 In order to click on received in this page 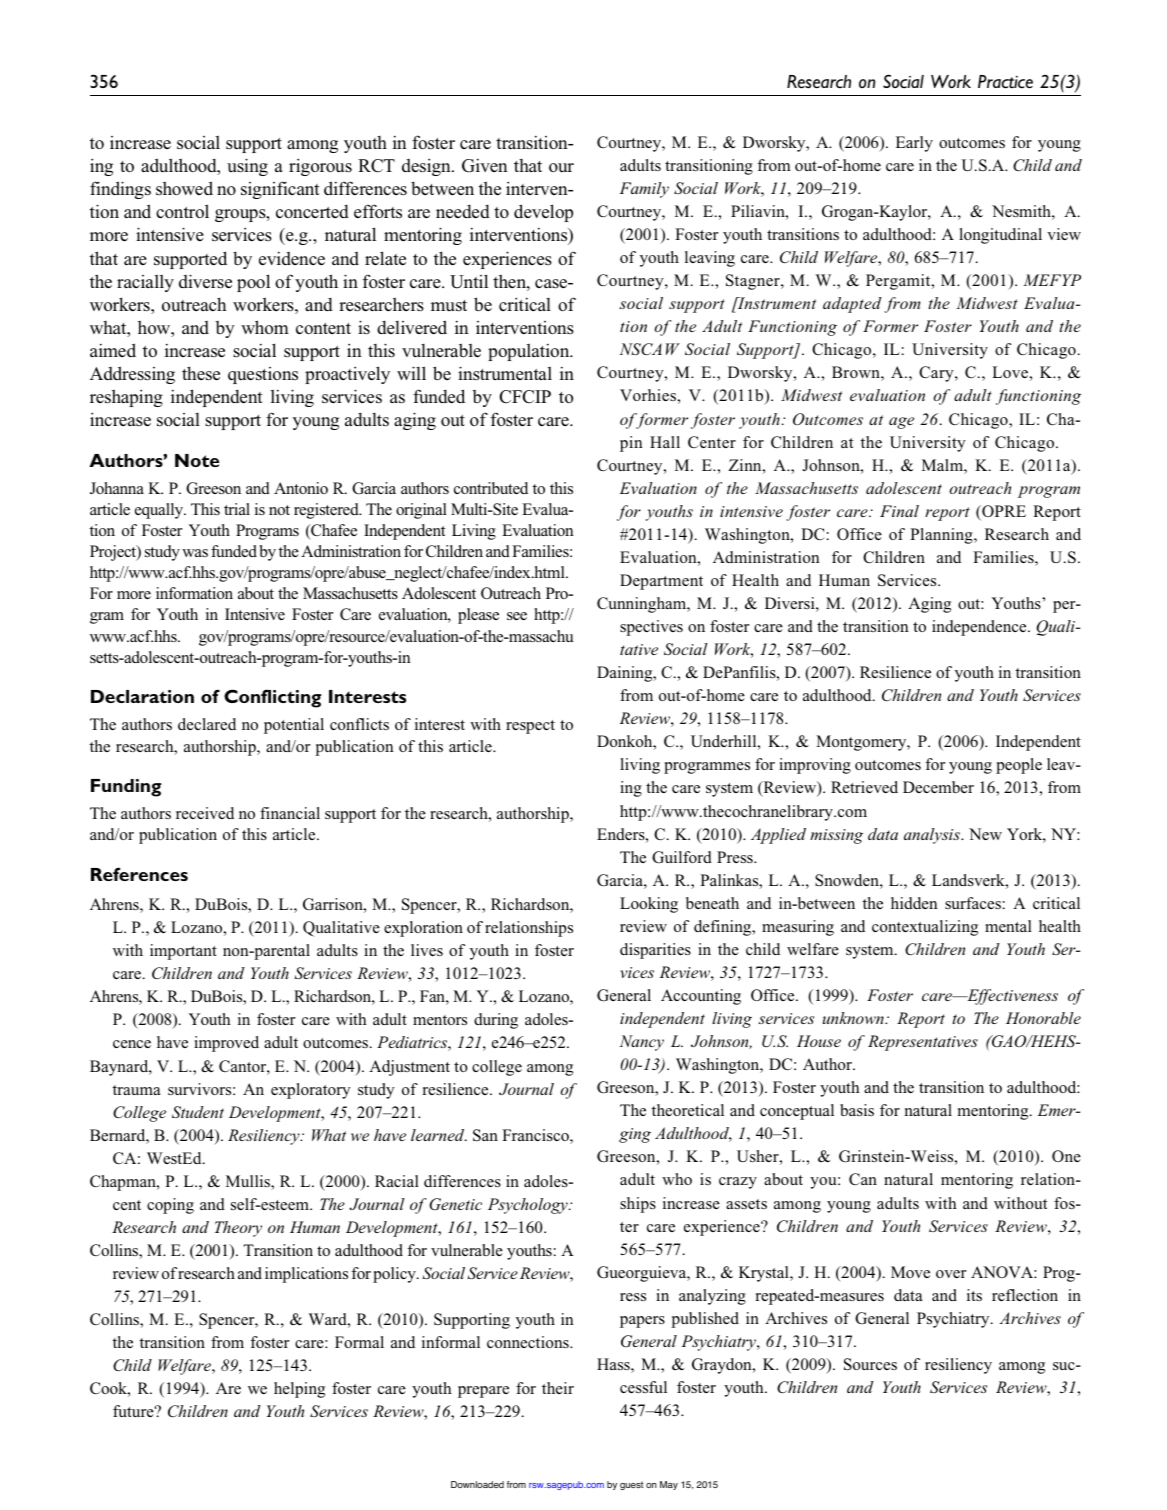, I will do `click(205, 813)`.
